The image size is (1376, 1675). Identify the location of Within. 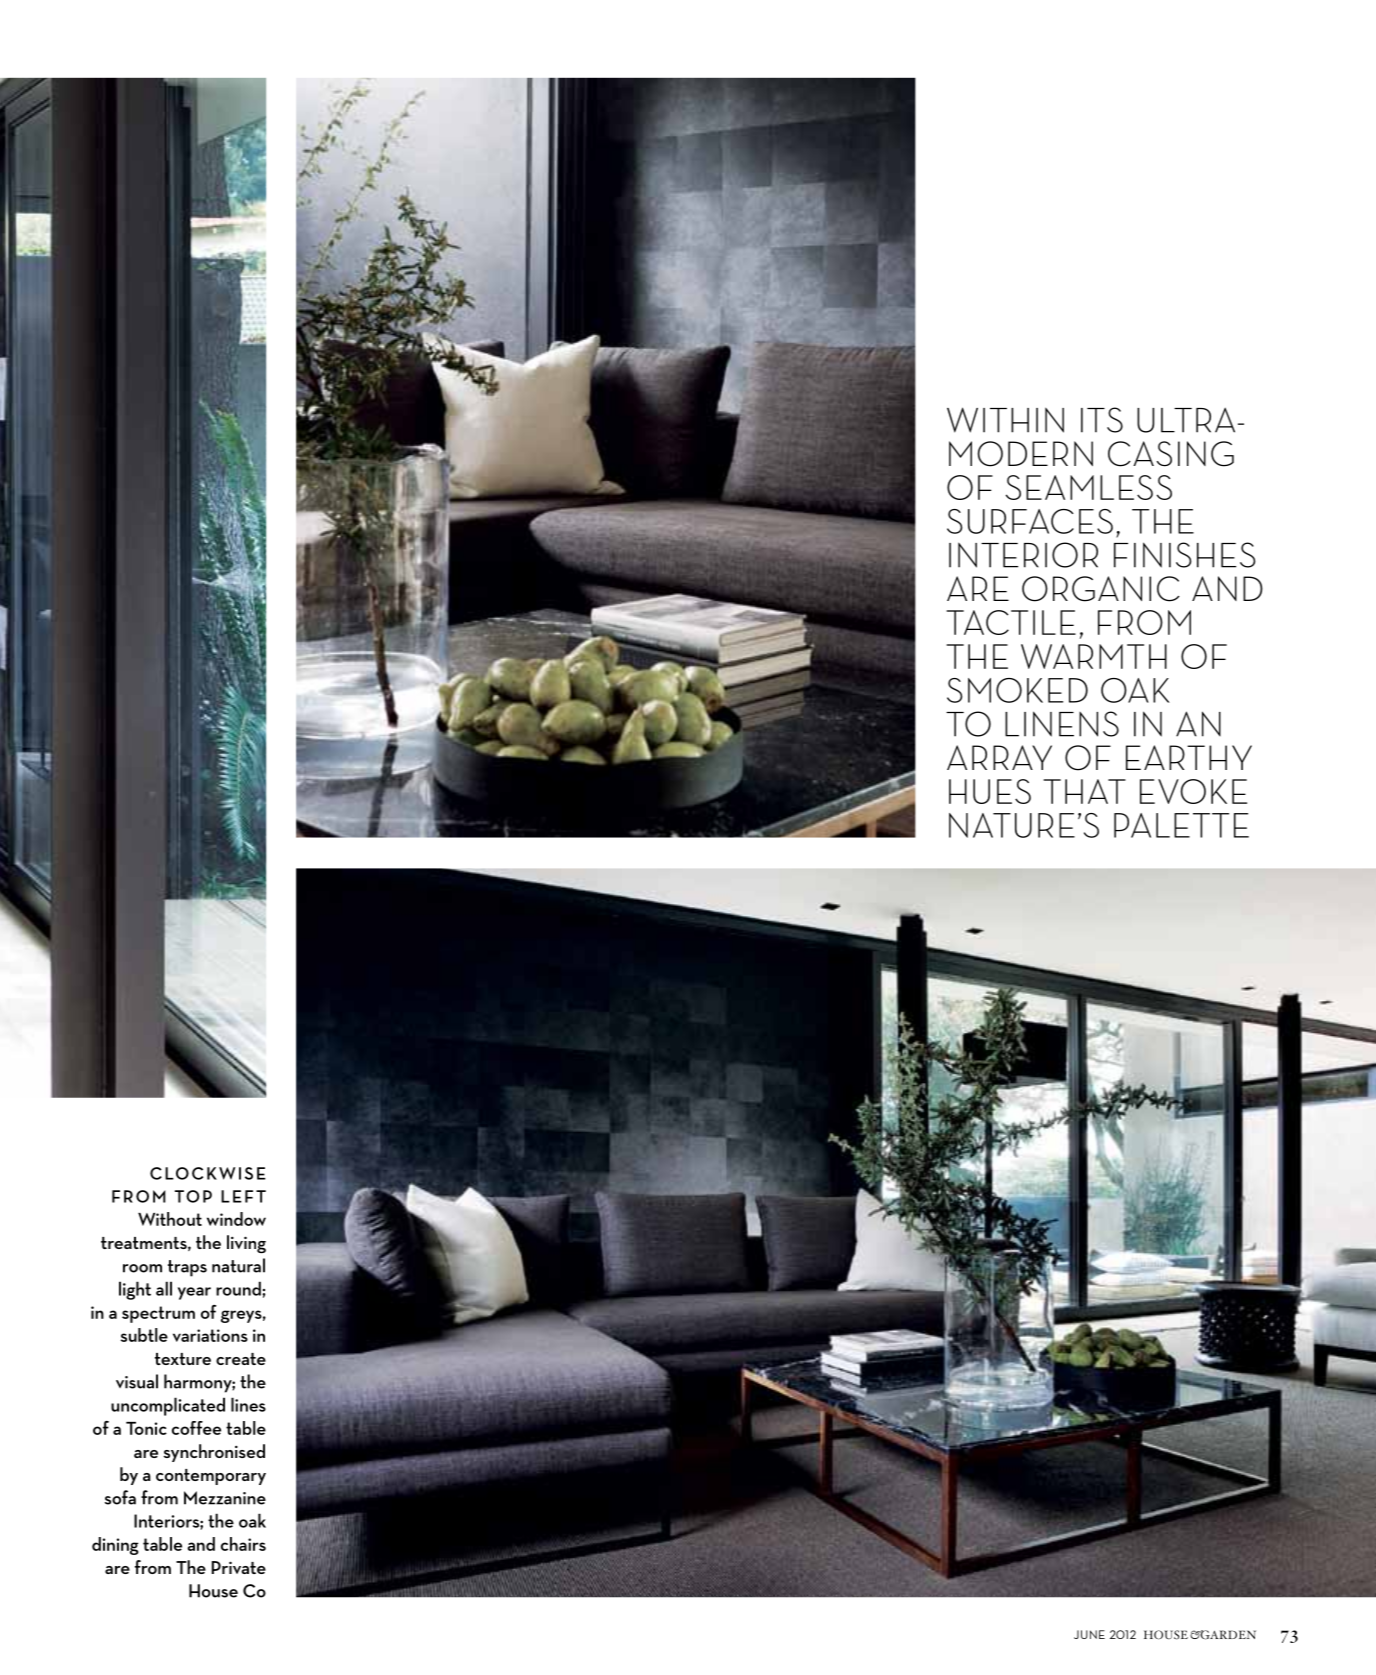
(1005, 420).
